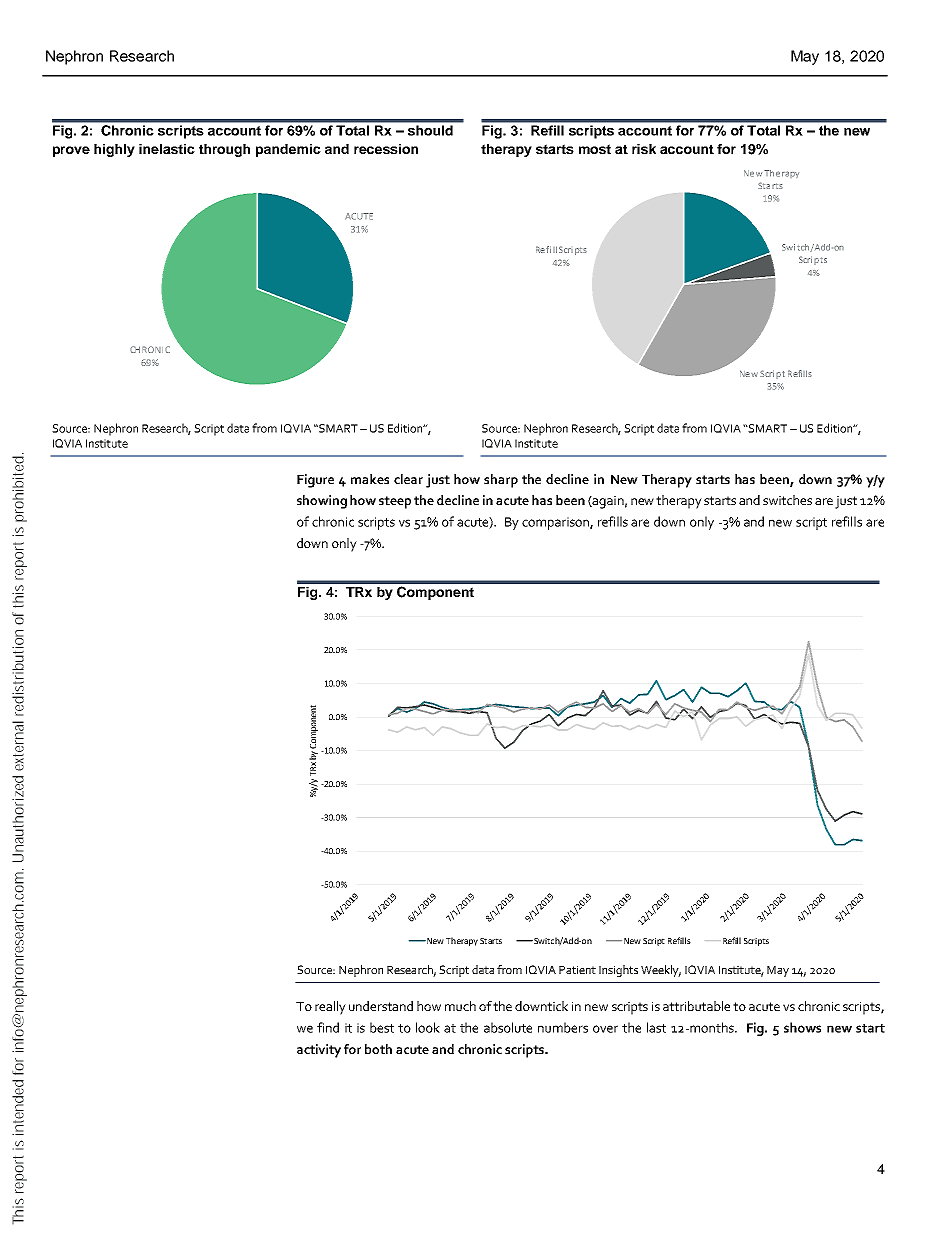 This image has height=1233, width=952. I want to click on highly, so click(114, 150).
